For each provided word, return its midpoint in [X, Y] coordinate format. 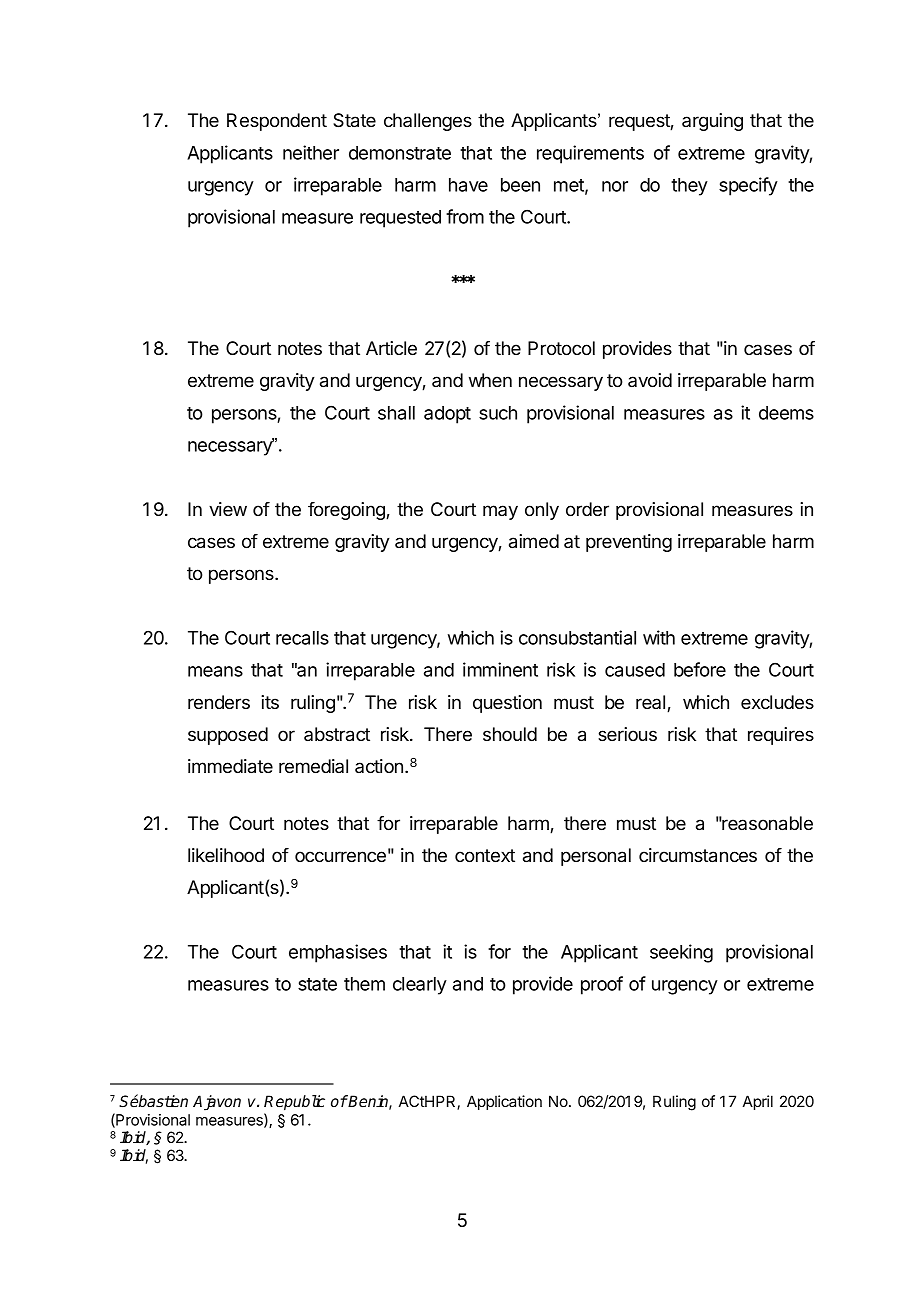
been [520, 185]
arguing [712, 122]
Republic [294, 1103]
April [758, 1102]
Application [504, 1102]
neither [311, 152]
